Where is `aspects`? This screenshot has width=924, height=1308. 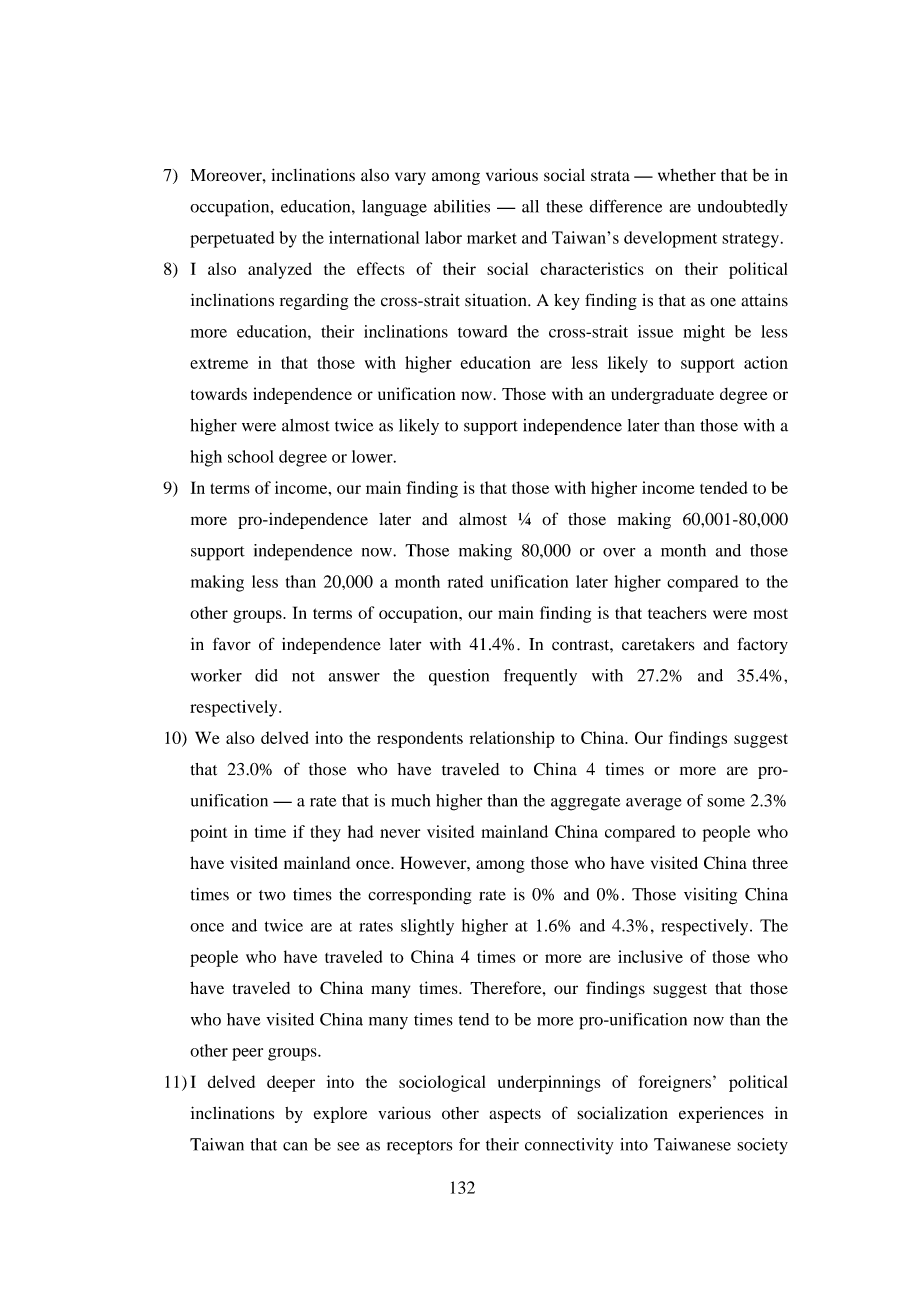
aspects is located at coordinates (515, 1116).
